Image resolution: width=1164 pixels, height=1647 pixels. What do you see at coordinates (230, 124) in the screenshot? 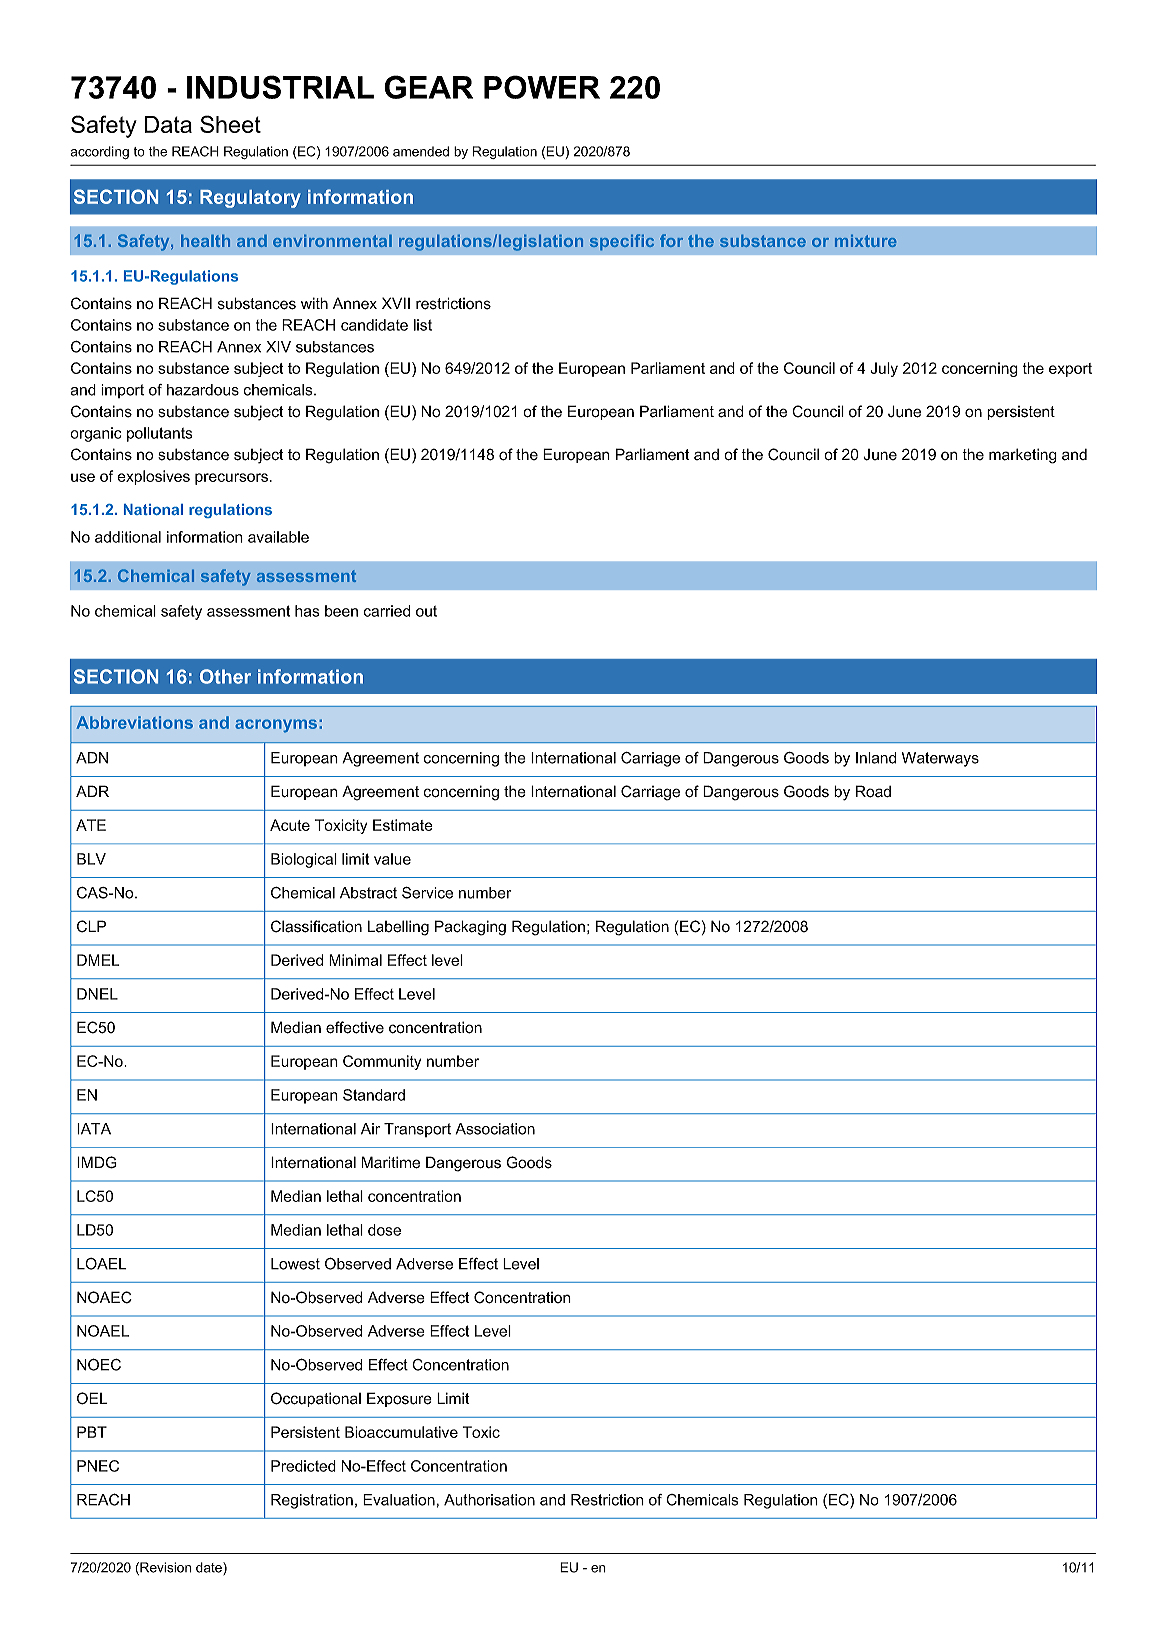
I see `Sheet` at bounding box center [230, 124].
